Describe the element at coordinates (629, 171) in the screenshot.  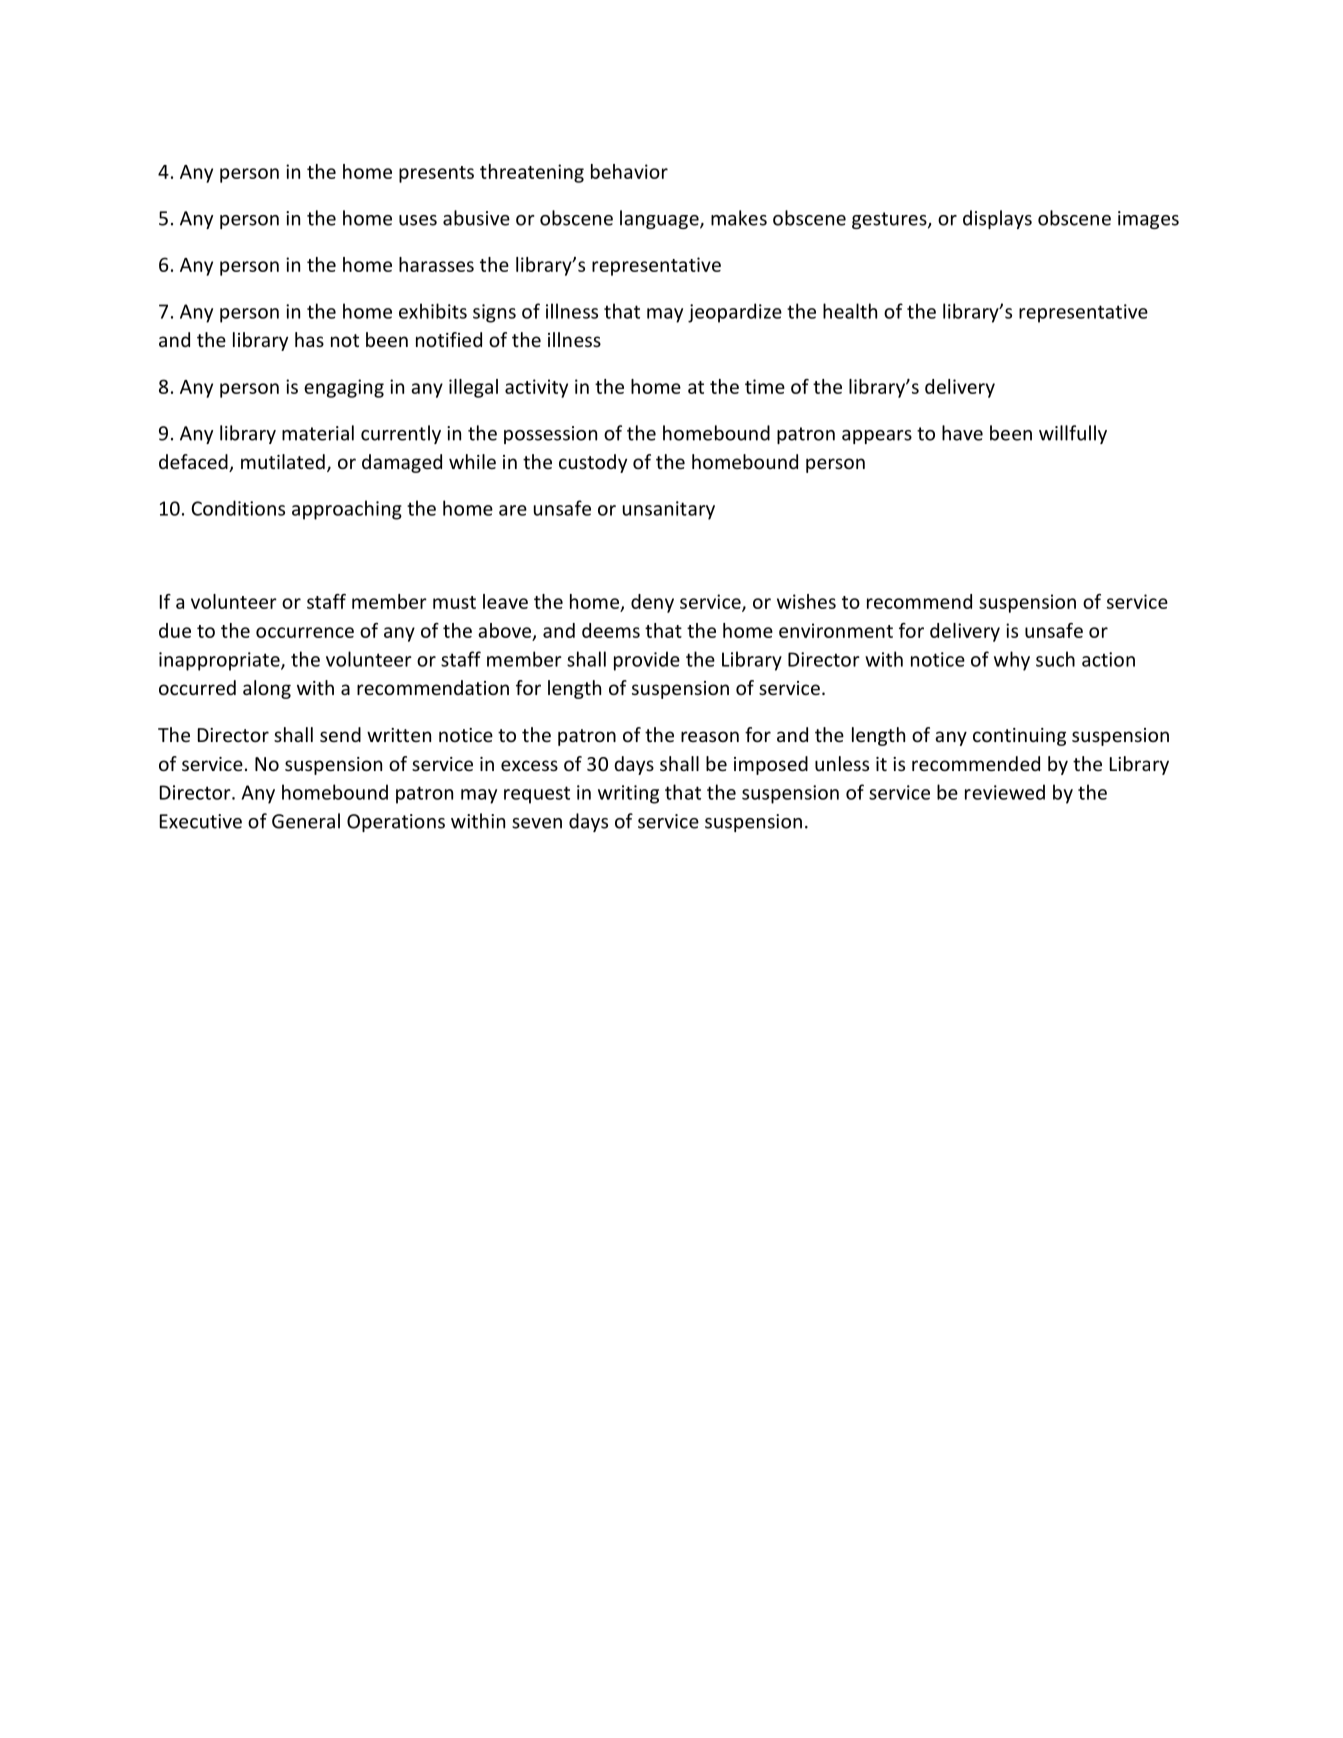
I see `behavior` at that location.
